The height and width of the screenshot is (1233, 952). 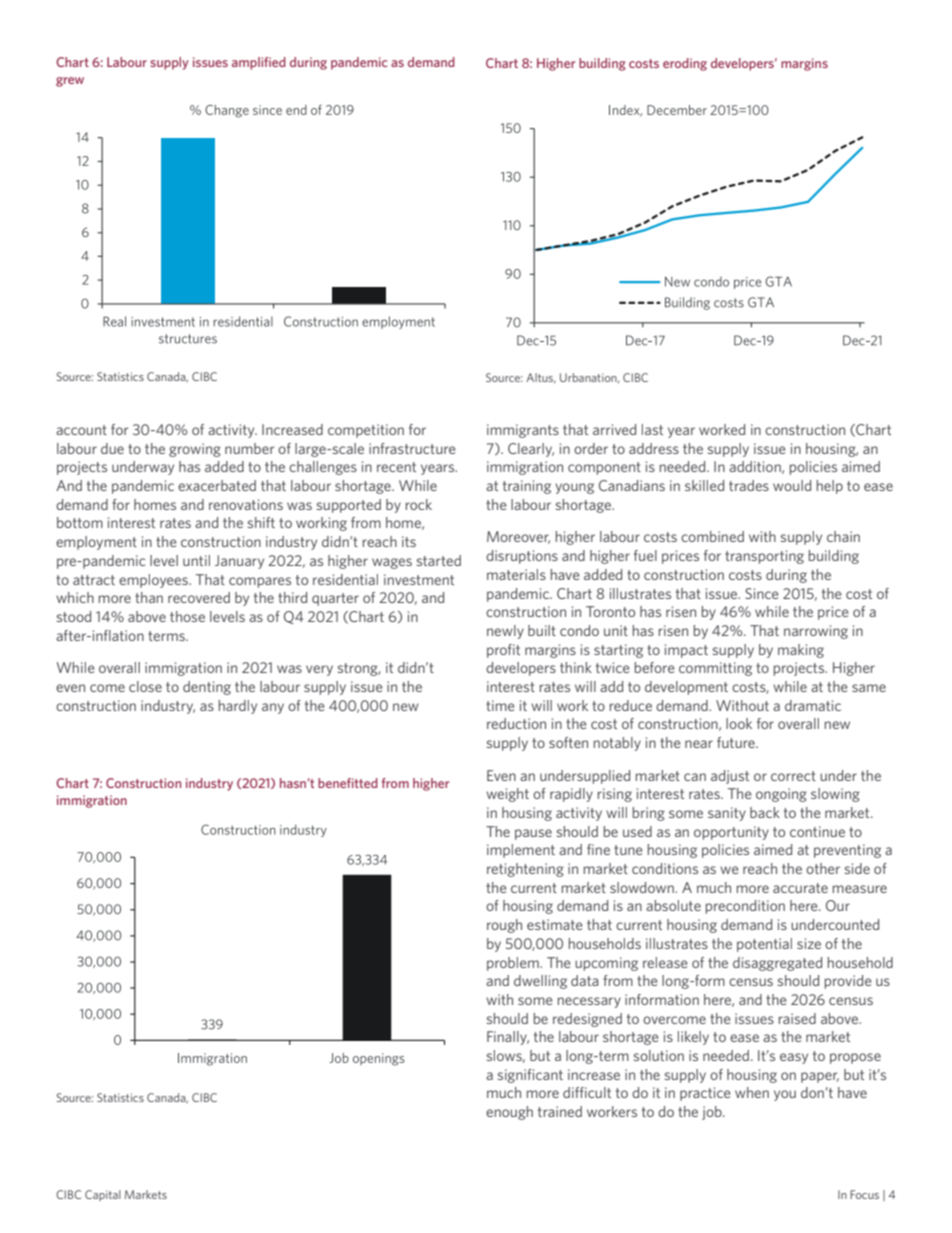 I want to click on eroding, so click(x=685, y=64).
